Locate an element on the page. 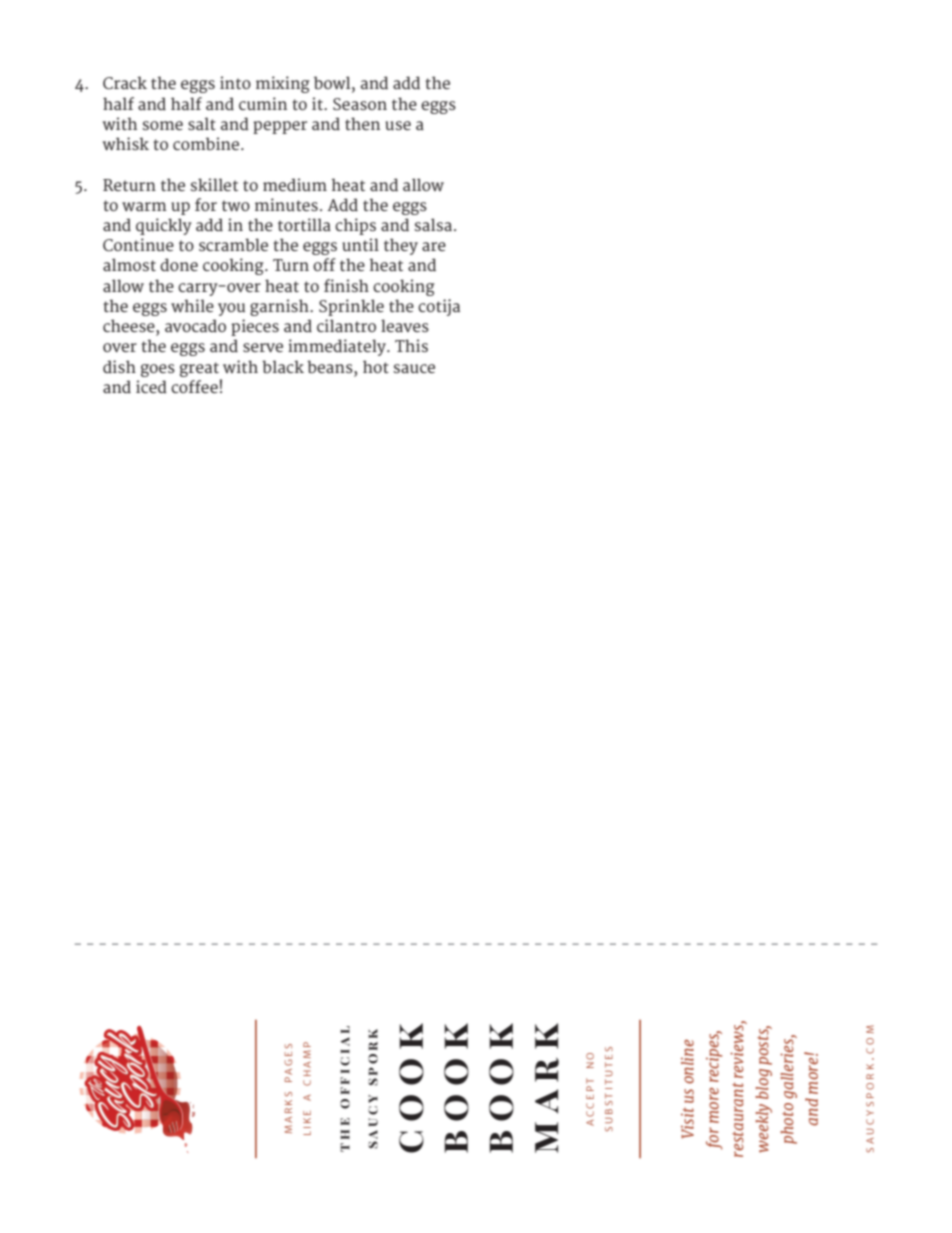 The height and width of the document is (1233, 952). they is located at coordinates (401, 246).
